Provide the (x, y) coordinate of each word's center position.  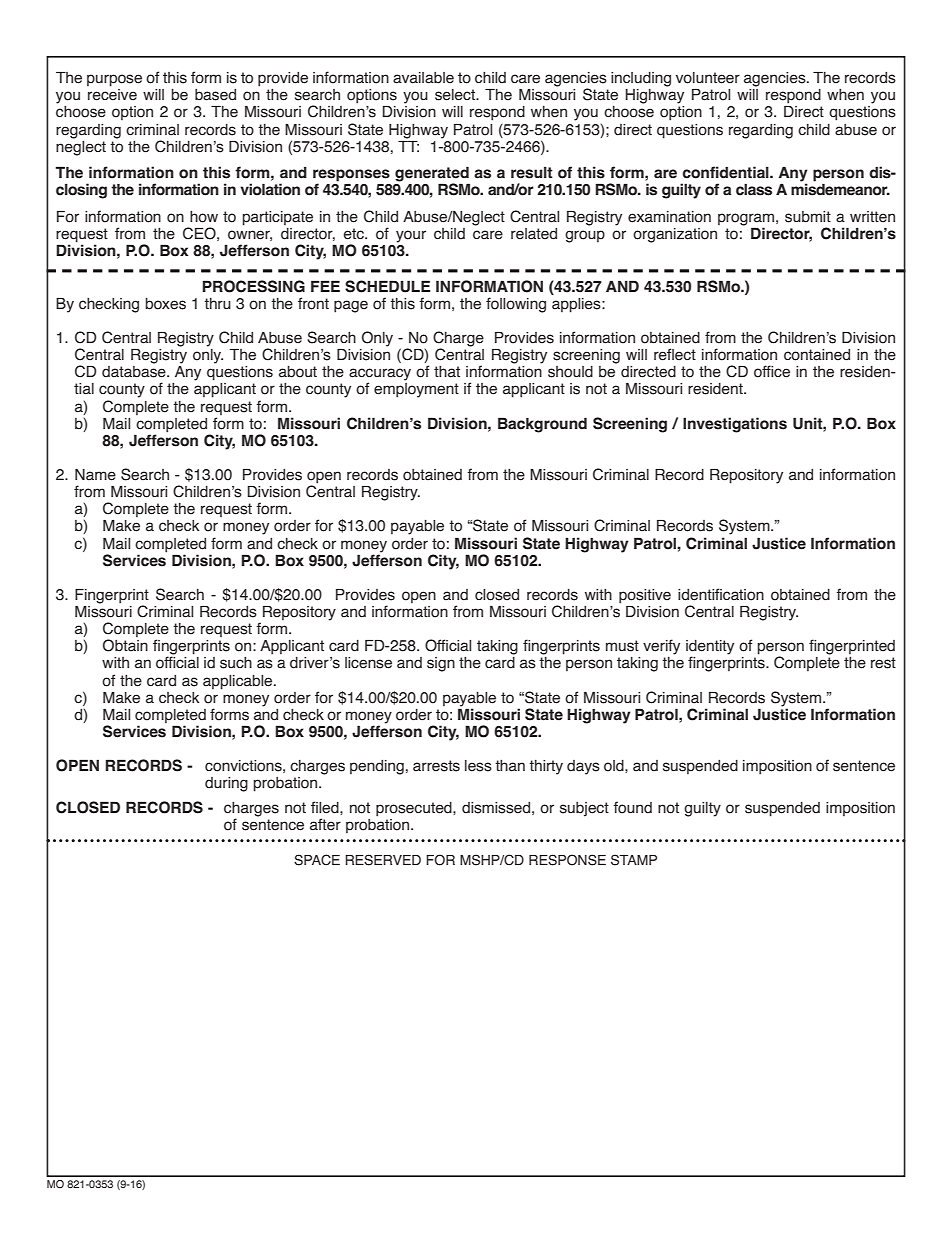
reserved (383, 860)
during (226, 784)
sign (441, 664)
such (236, 663)
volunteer (708, 78)
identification (721, 594)
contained (817, 355)
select (456, 95)
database (135, 372)
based (215, 95)
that (447, 372)
